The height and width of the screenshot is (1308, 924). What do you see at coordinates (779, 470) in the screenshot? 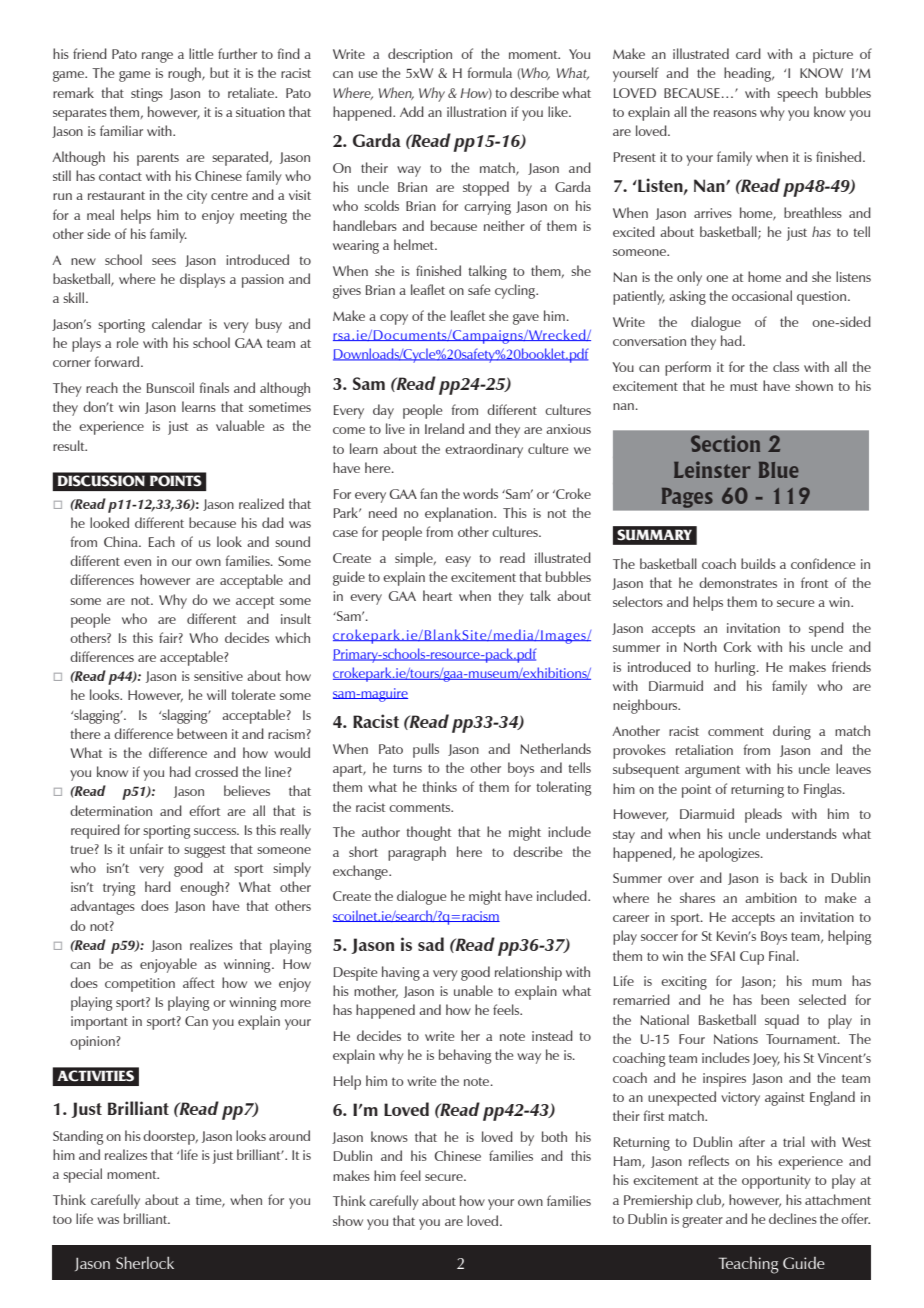
I see `Blue` at bounding box center [779, 470].
